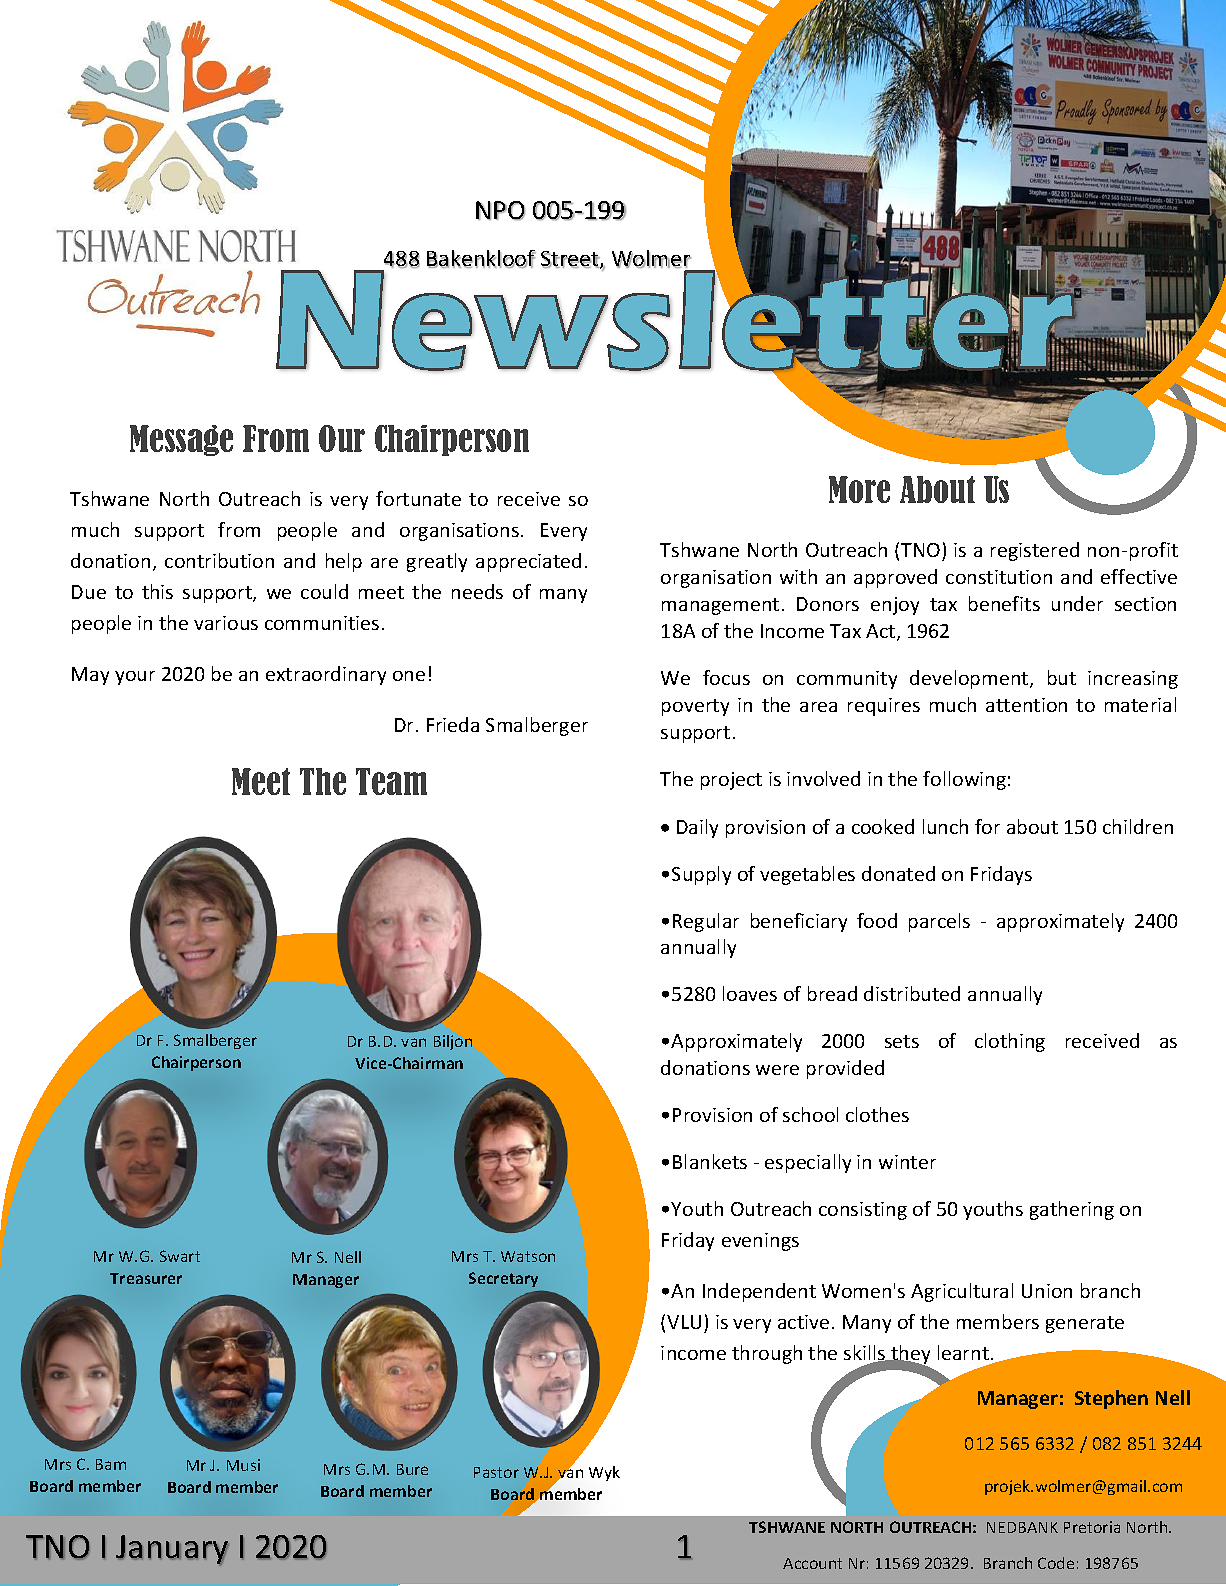 Image resolution: width=1226 pixels, height=1586 pixels. I want to click on NPO, so click(500, 211).
